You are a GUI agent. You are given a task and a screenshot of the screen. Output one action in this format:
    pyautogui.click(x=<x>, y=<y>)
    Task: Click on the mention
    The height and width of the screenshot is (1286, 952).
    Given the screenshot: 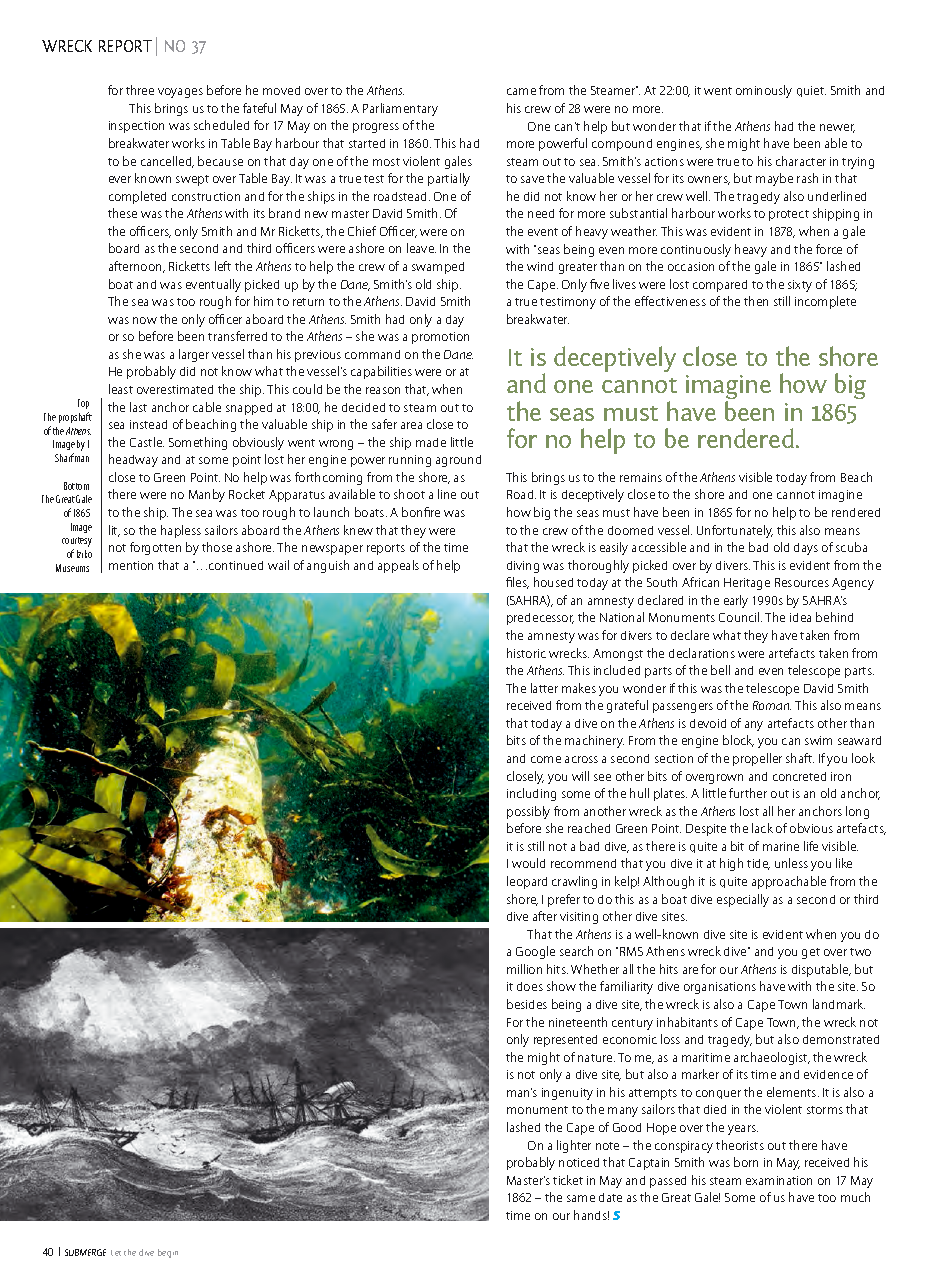 What is the action you would take?
    pyautogui.click(x=131, y=565)
